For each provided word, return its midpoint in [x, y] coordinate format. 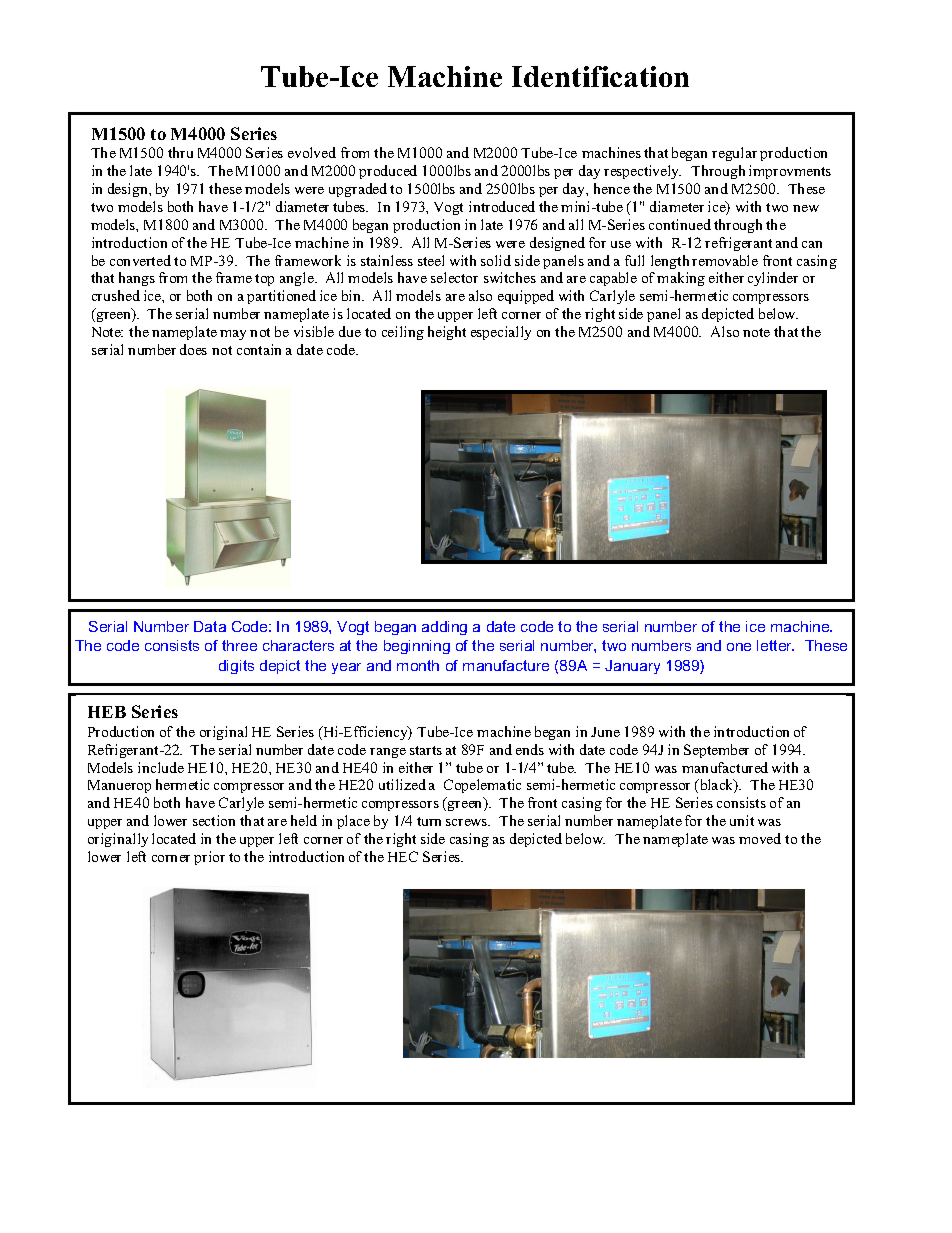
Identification [600, 76]
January [632, 667]
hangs [137, 279]
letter [775, 645]
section [214, 820]
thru [180, 152]
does [193, 349]
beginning [417, 647]
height [447, 333]
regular [734, 154]
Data [210, 626]
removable [725, 260]
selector [454, 277]
